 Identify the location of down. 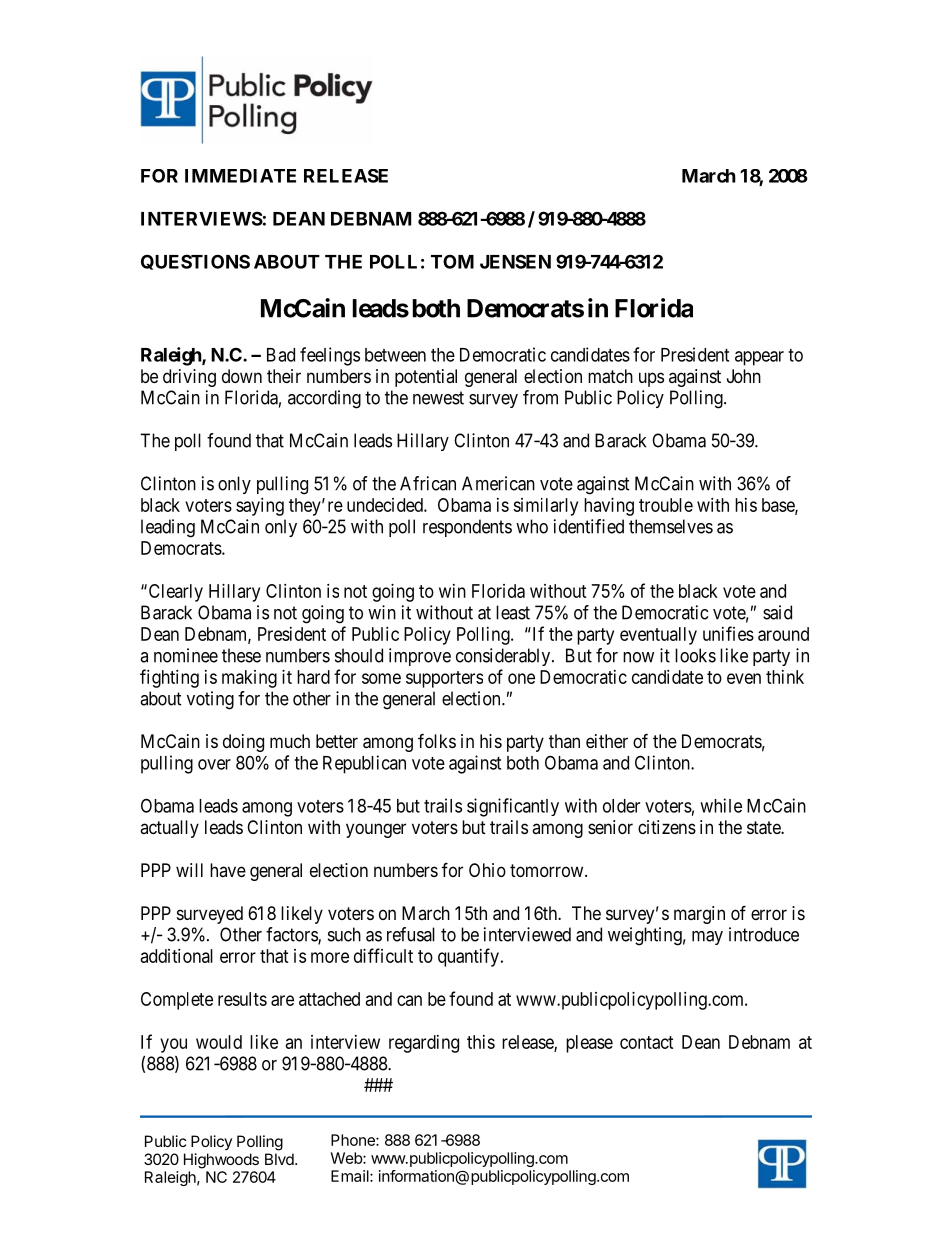
(242, 376).
